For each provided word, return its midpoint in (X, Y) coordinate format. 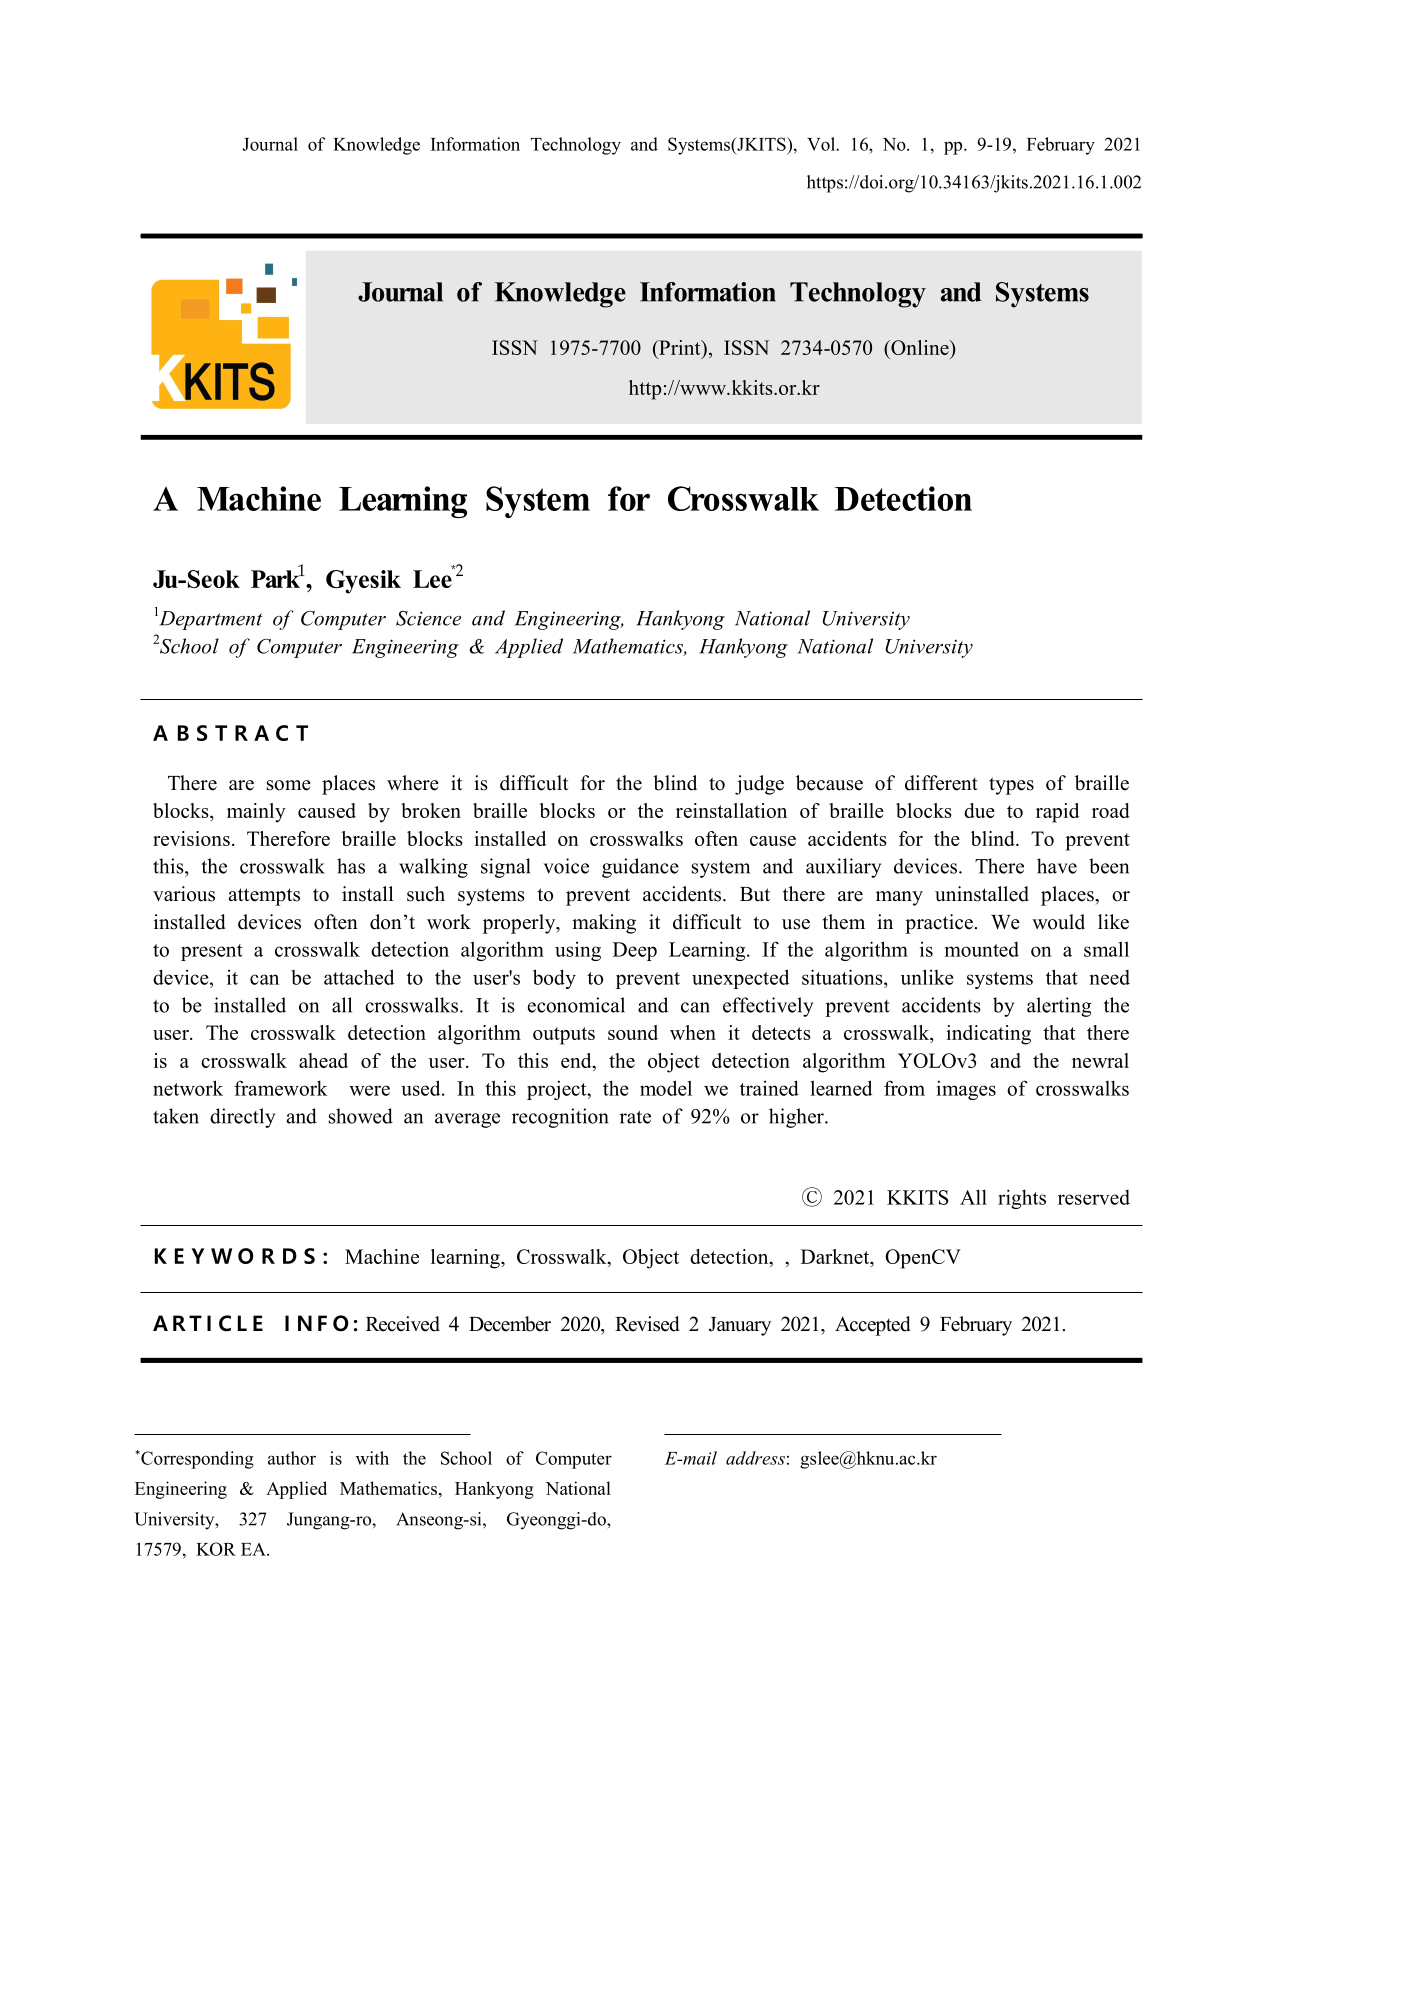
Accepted (872, 1326)
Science (428, 618)
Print (680, 347)
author (292, 1458)
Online (920, 347)
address (755, 1458)
